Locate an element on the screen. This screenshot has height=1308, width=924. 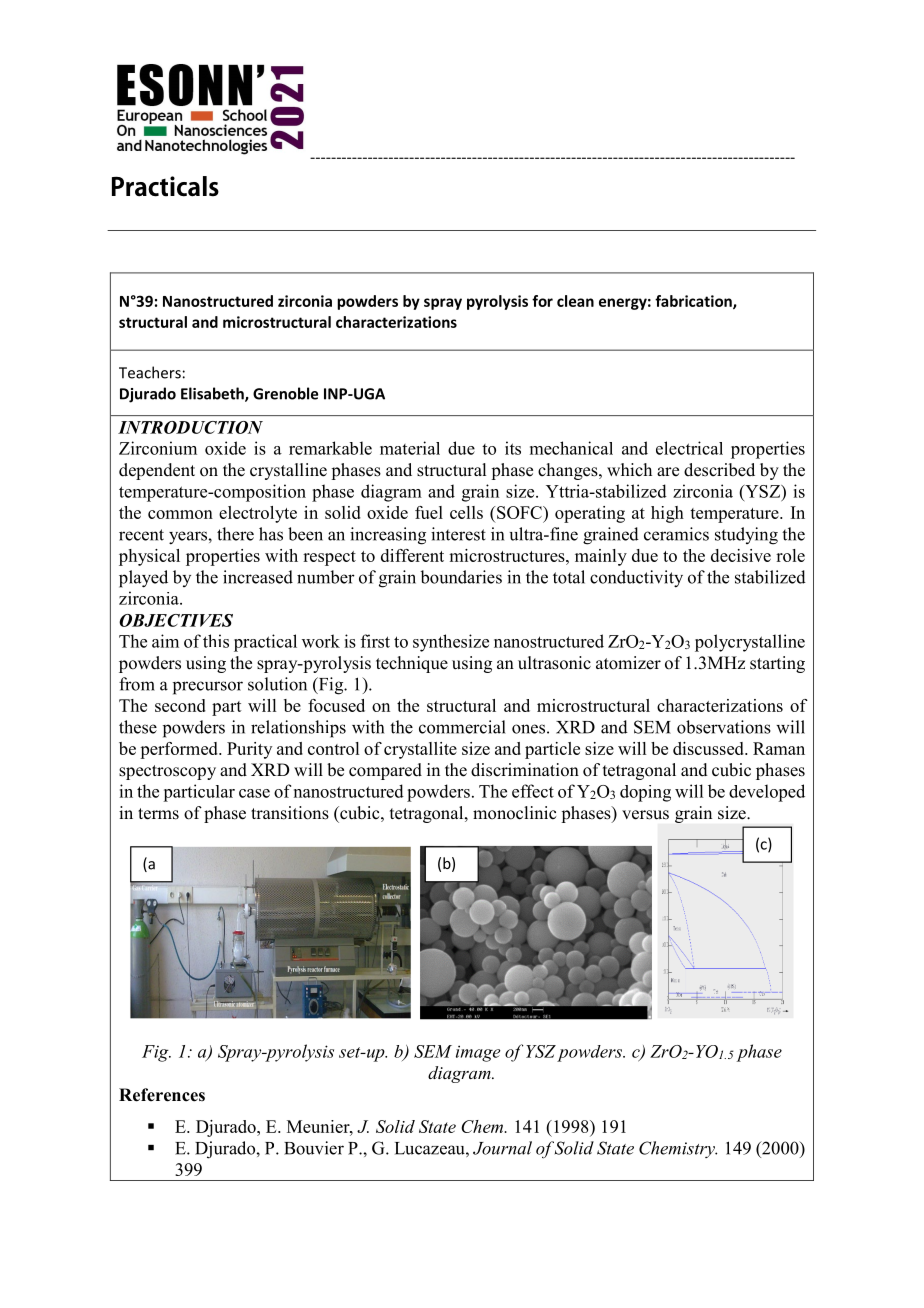
commercial is located at coordinates (462, 727).
